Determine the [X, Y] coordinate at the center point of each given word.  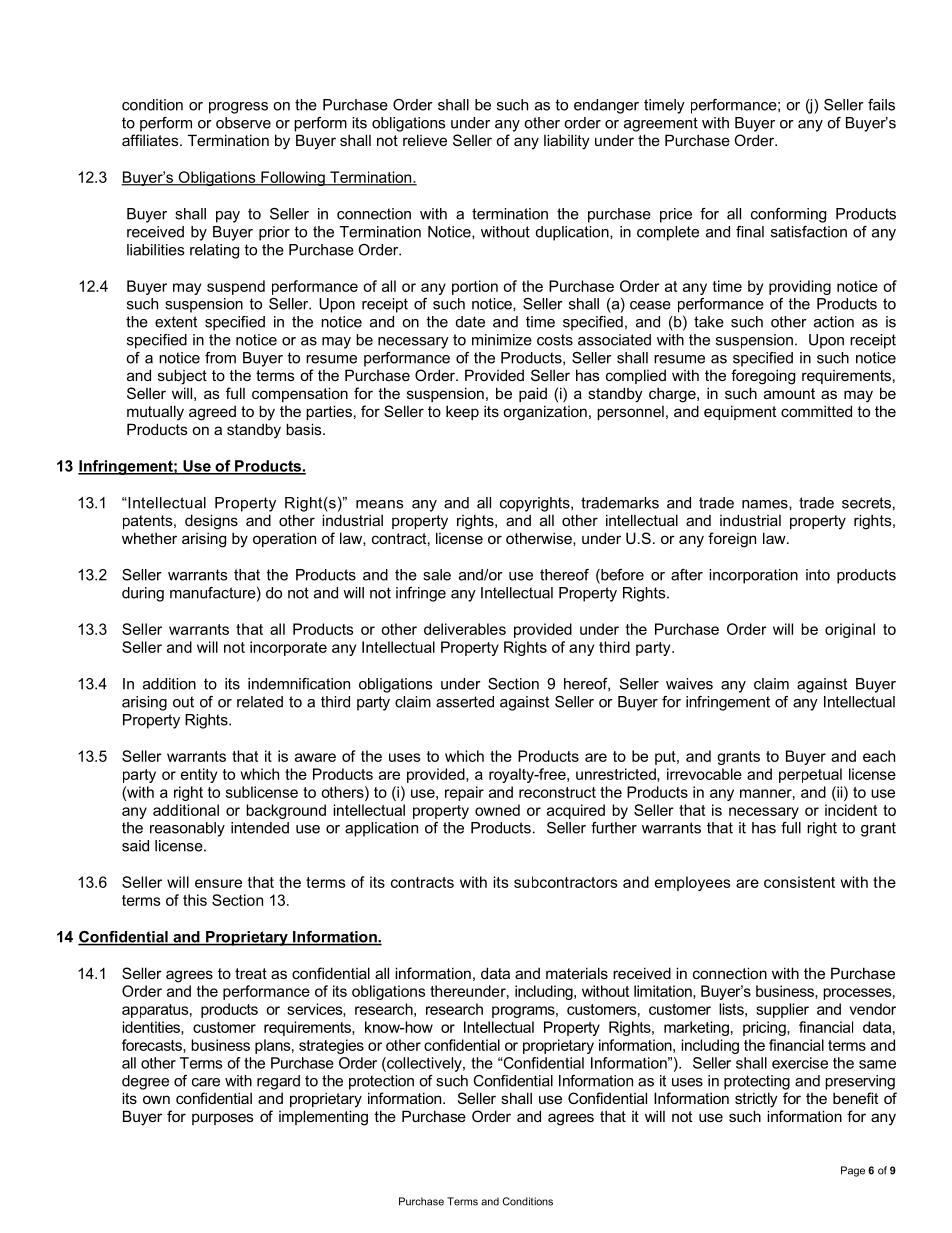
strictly [756, 1100]
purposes [223, 1119]
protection [381, 1082]
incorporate [288, 648]
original [850, 630]
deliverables [465, 629]
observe [243, 123]
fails [881, 105]
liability [567, 142]
